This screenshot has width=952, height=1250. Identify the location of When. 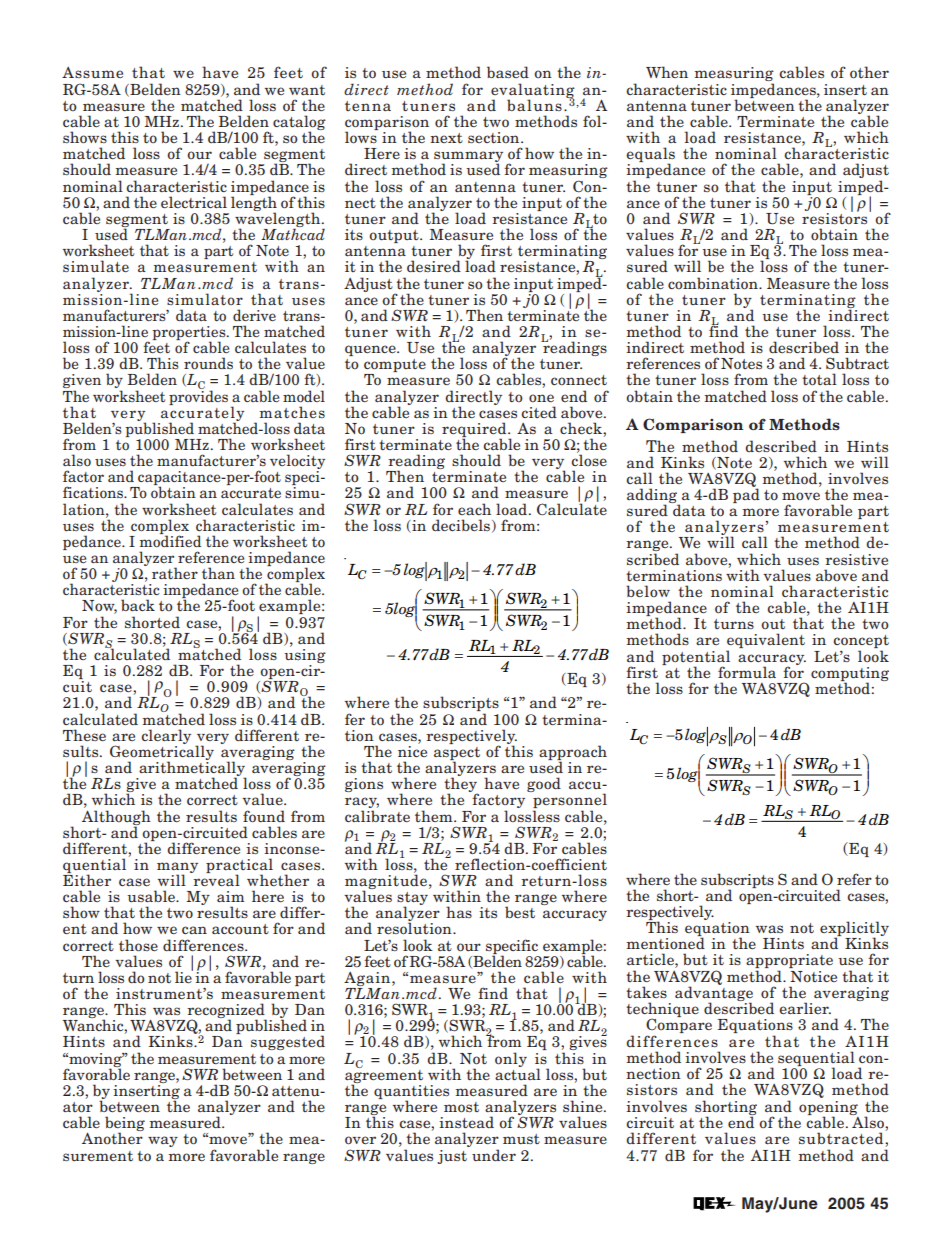
(667, 72).
